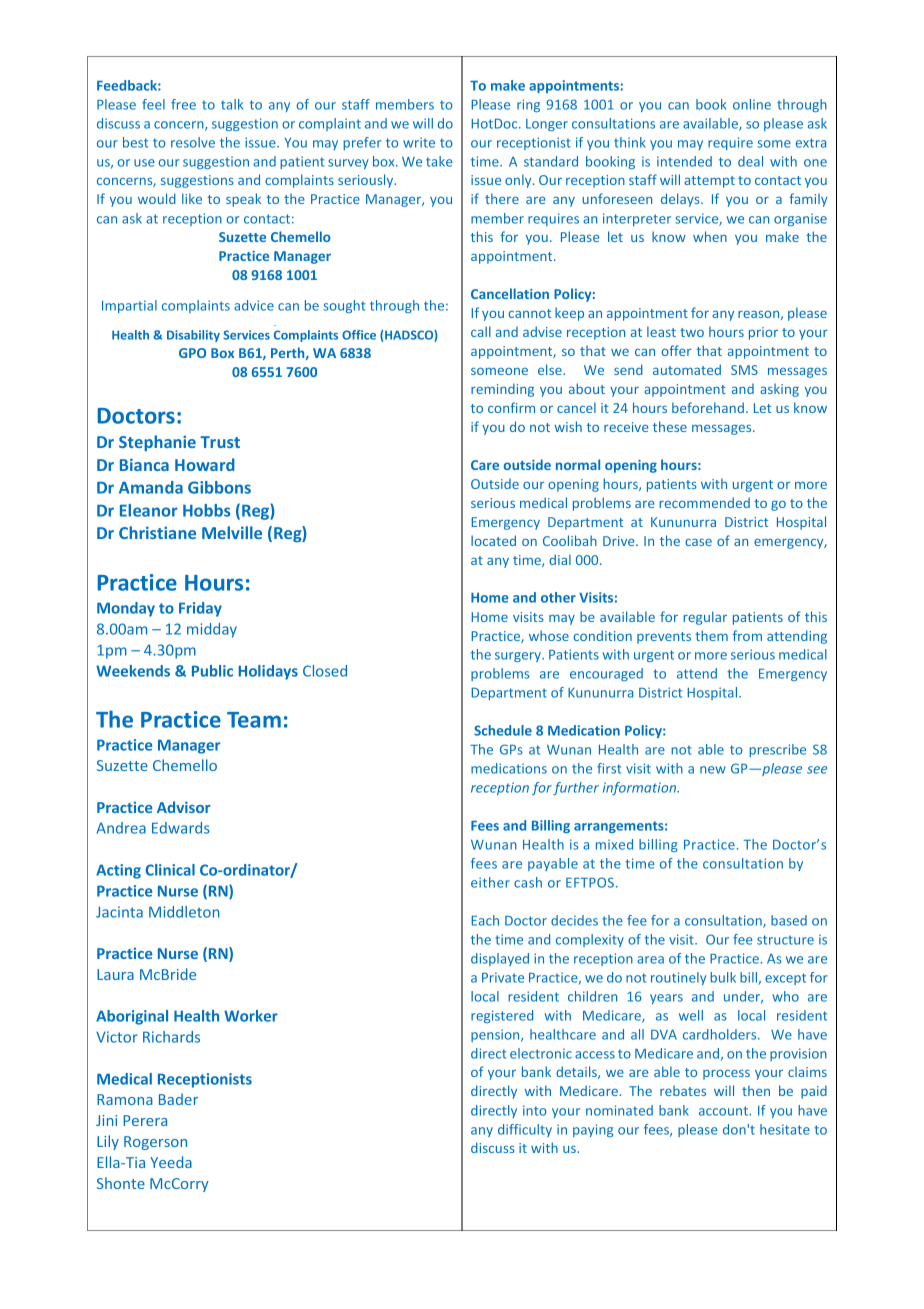 The width and height of the image is (924, 1309). I want to click on Schedule, so click(503, 730).
